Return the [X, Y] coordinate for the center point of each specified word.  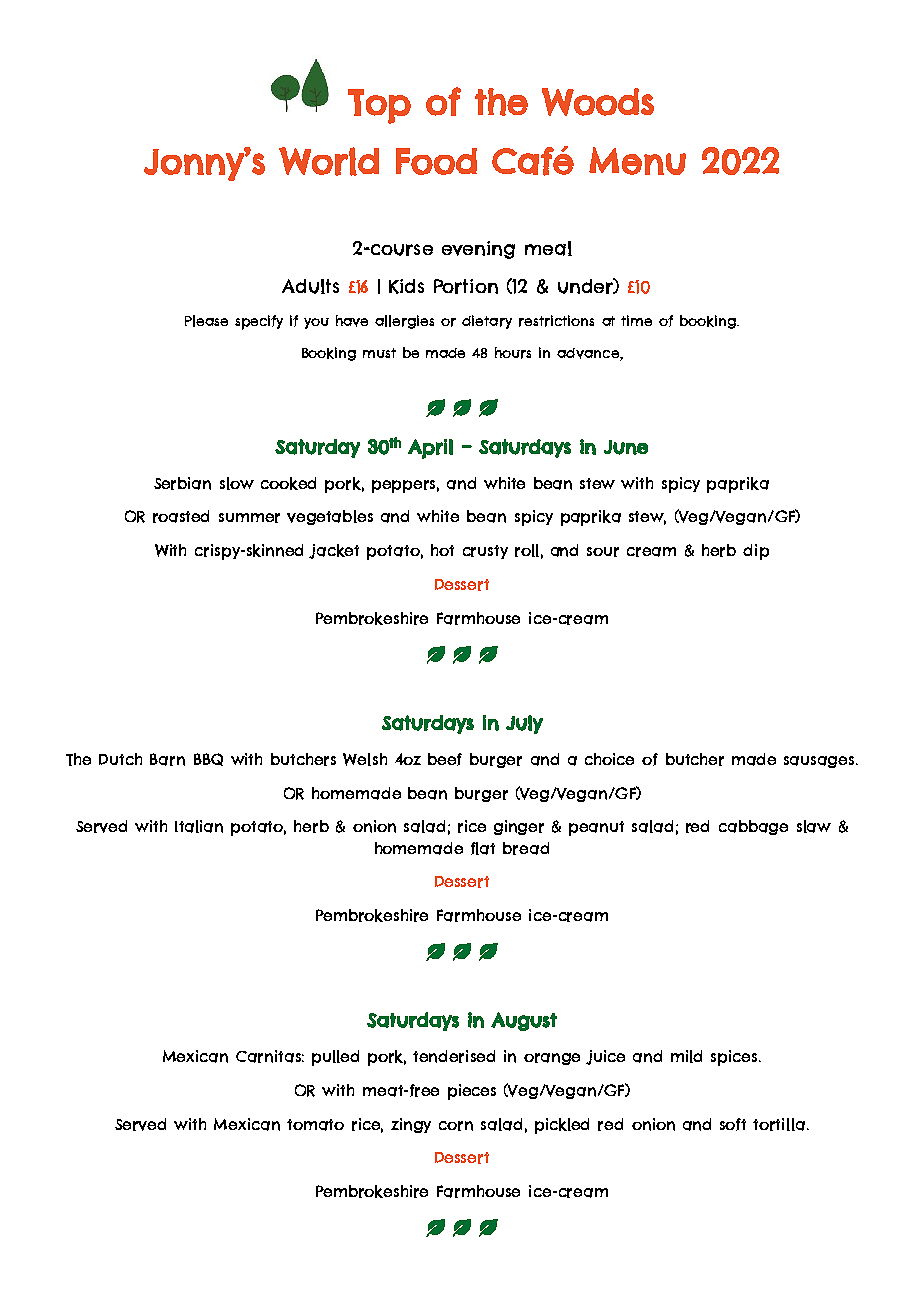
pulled [335, 1058]
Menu [637, 161]
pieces [472, 1092]
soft [733, 1124]
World [329, 161]
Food [436, 161]
